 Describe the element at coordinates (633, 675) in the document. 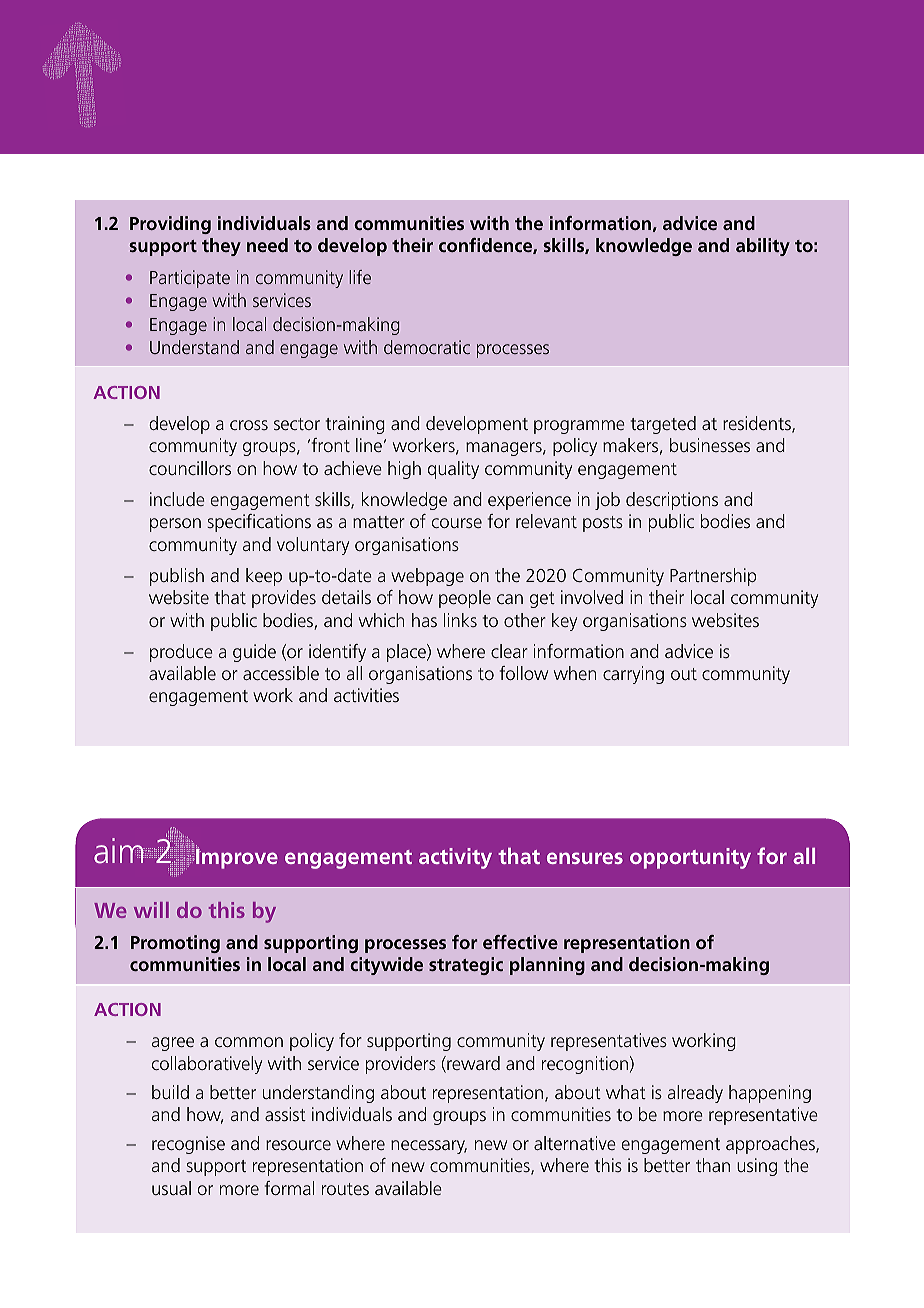

I see `carrying` at that location.
